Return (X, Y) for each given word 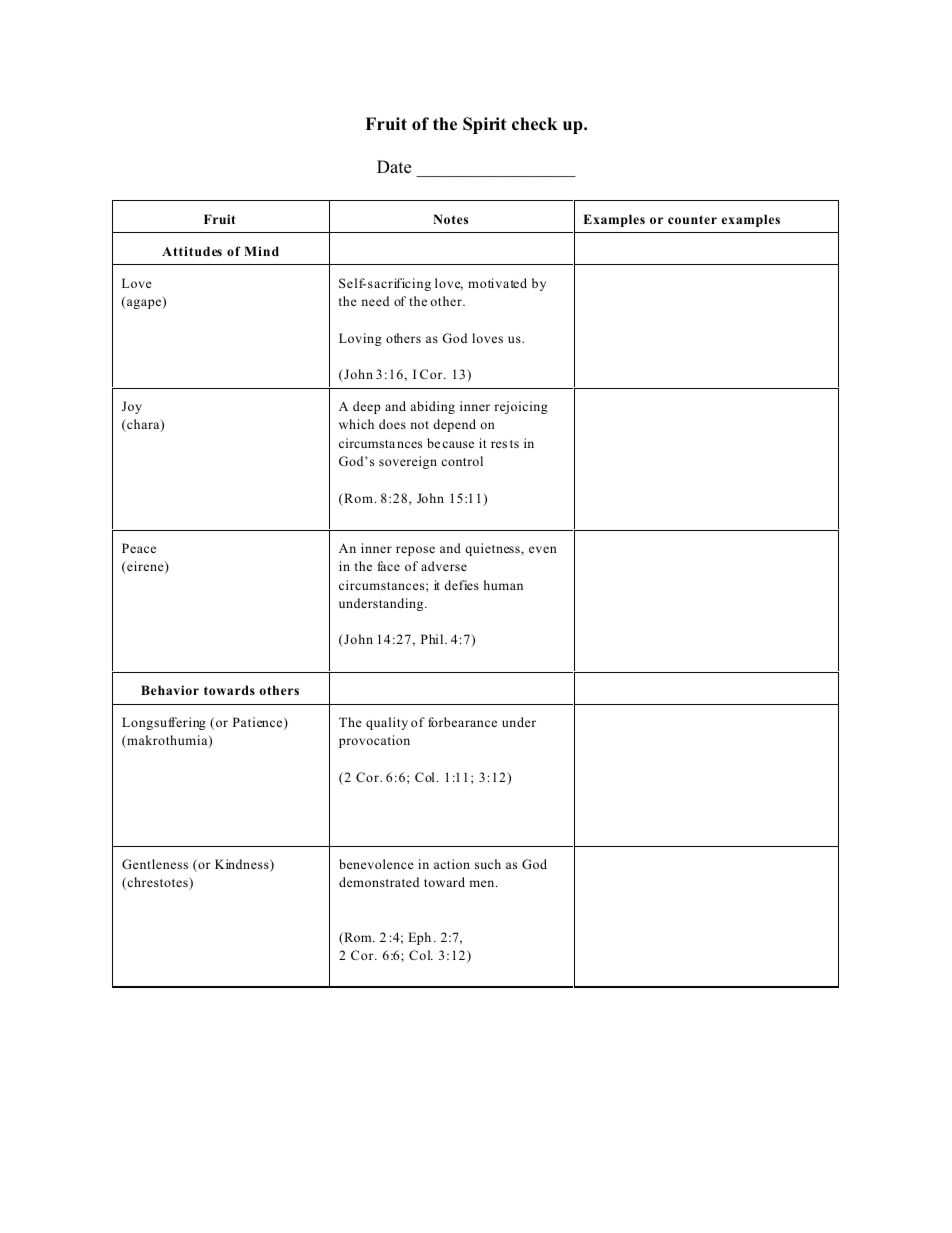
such (488, 864)
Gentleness (155, 864)
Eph (419, 938)
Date (394, 166)
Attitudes (192, 251)
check (535, 124)
